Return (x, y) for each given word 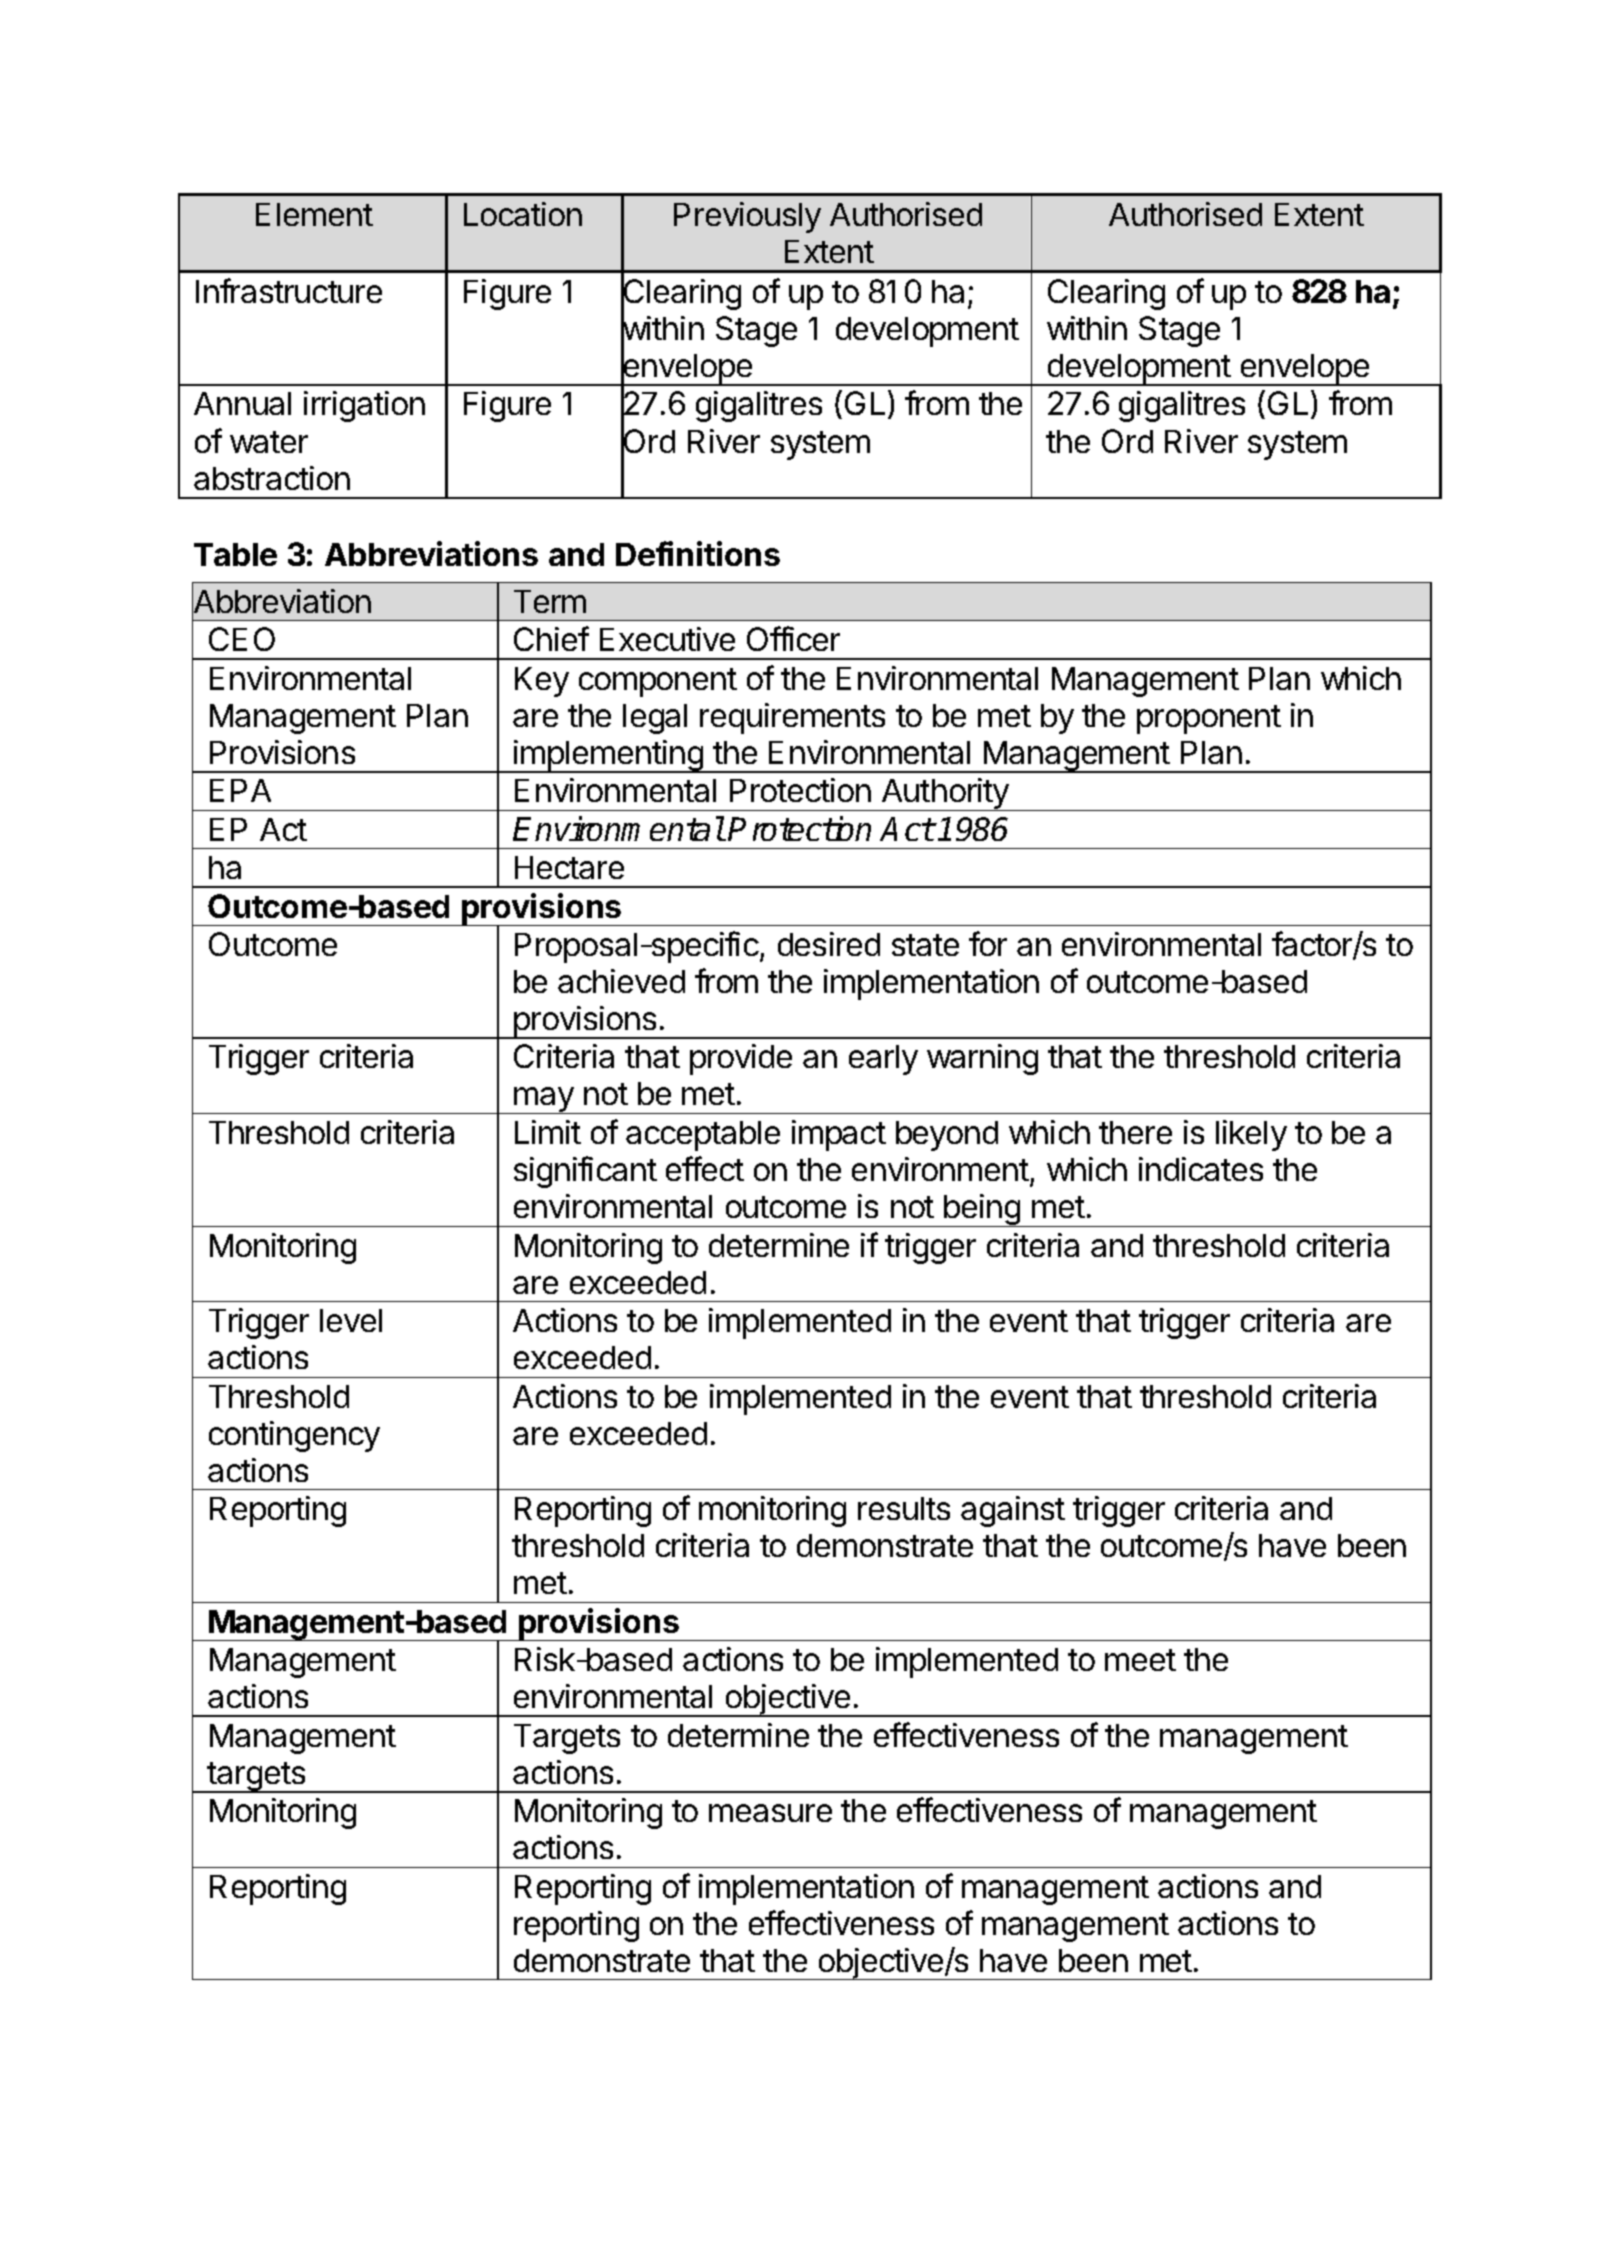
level (351, 1320)
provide (741, 1059)
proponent (1209, 719)
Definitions (698, 553)
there (1135, 1132)
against (1013, 1511)
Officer (793, 638)
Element (314, 214)
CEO (242, 639)
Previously (747, 217)
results (904, 1508)
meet (1140, 1660)
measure (770, 1813)
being (982, 1210)
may (544, 1100)
